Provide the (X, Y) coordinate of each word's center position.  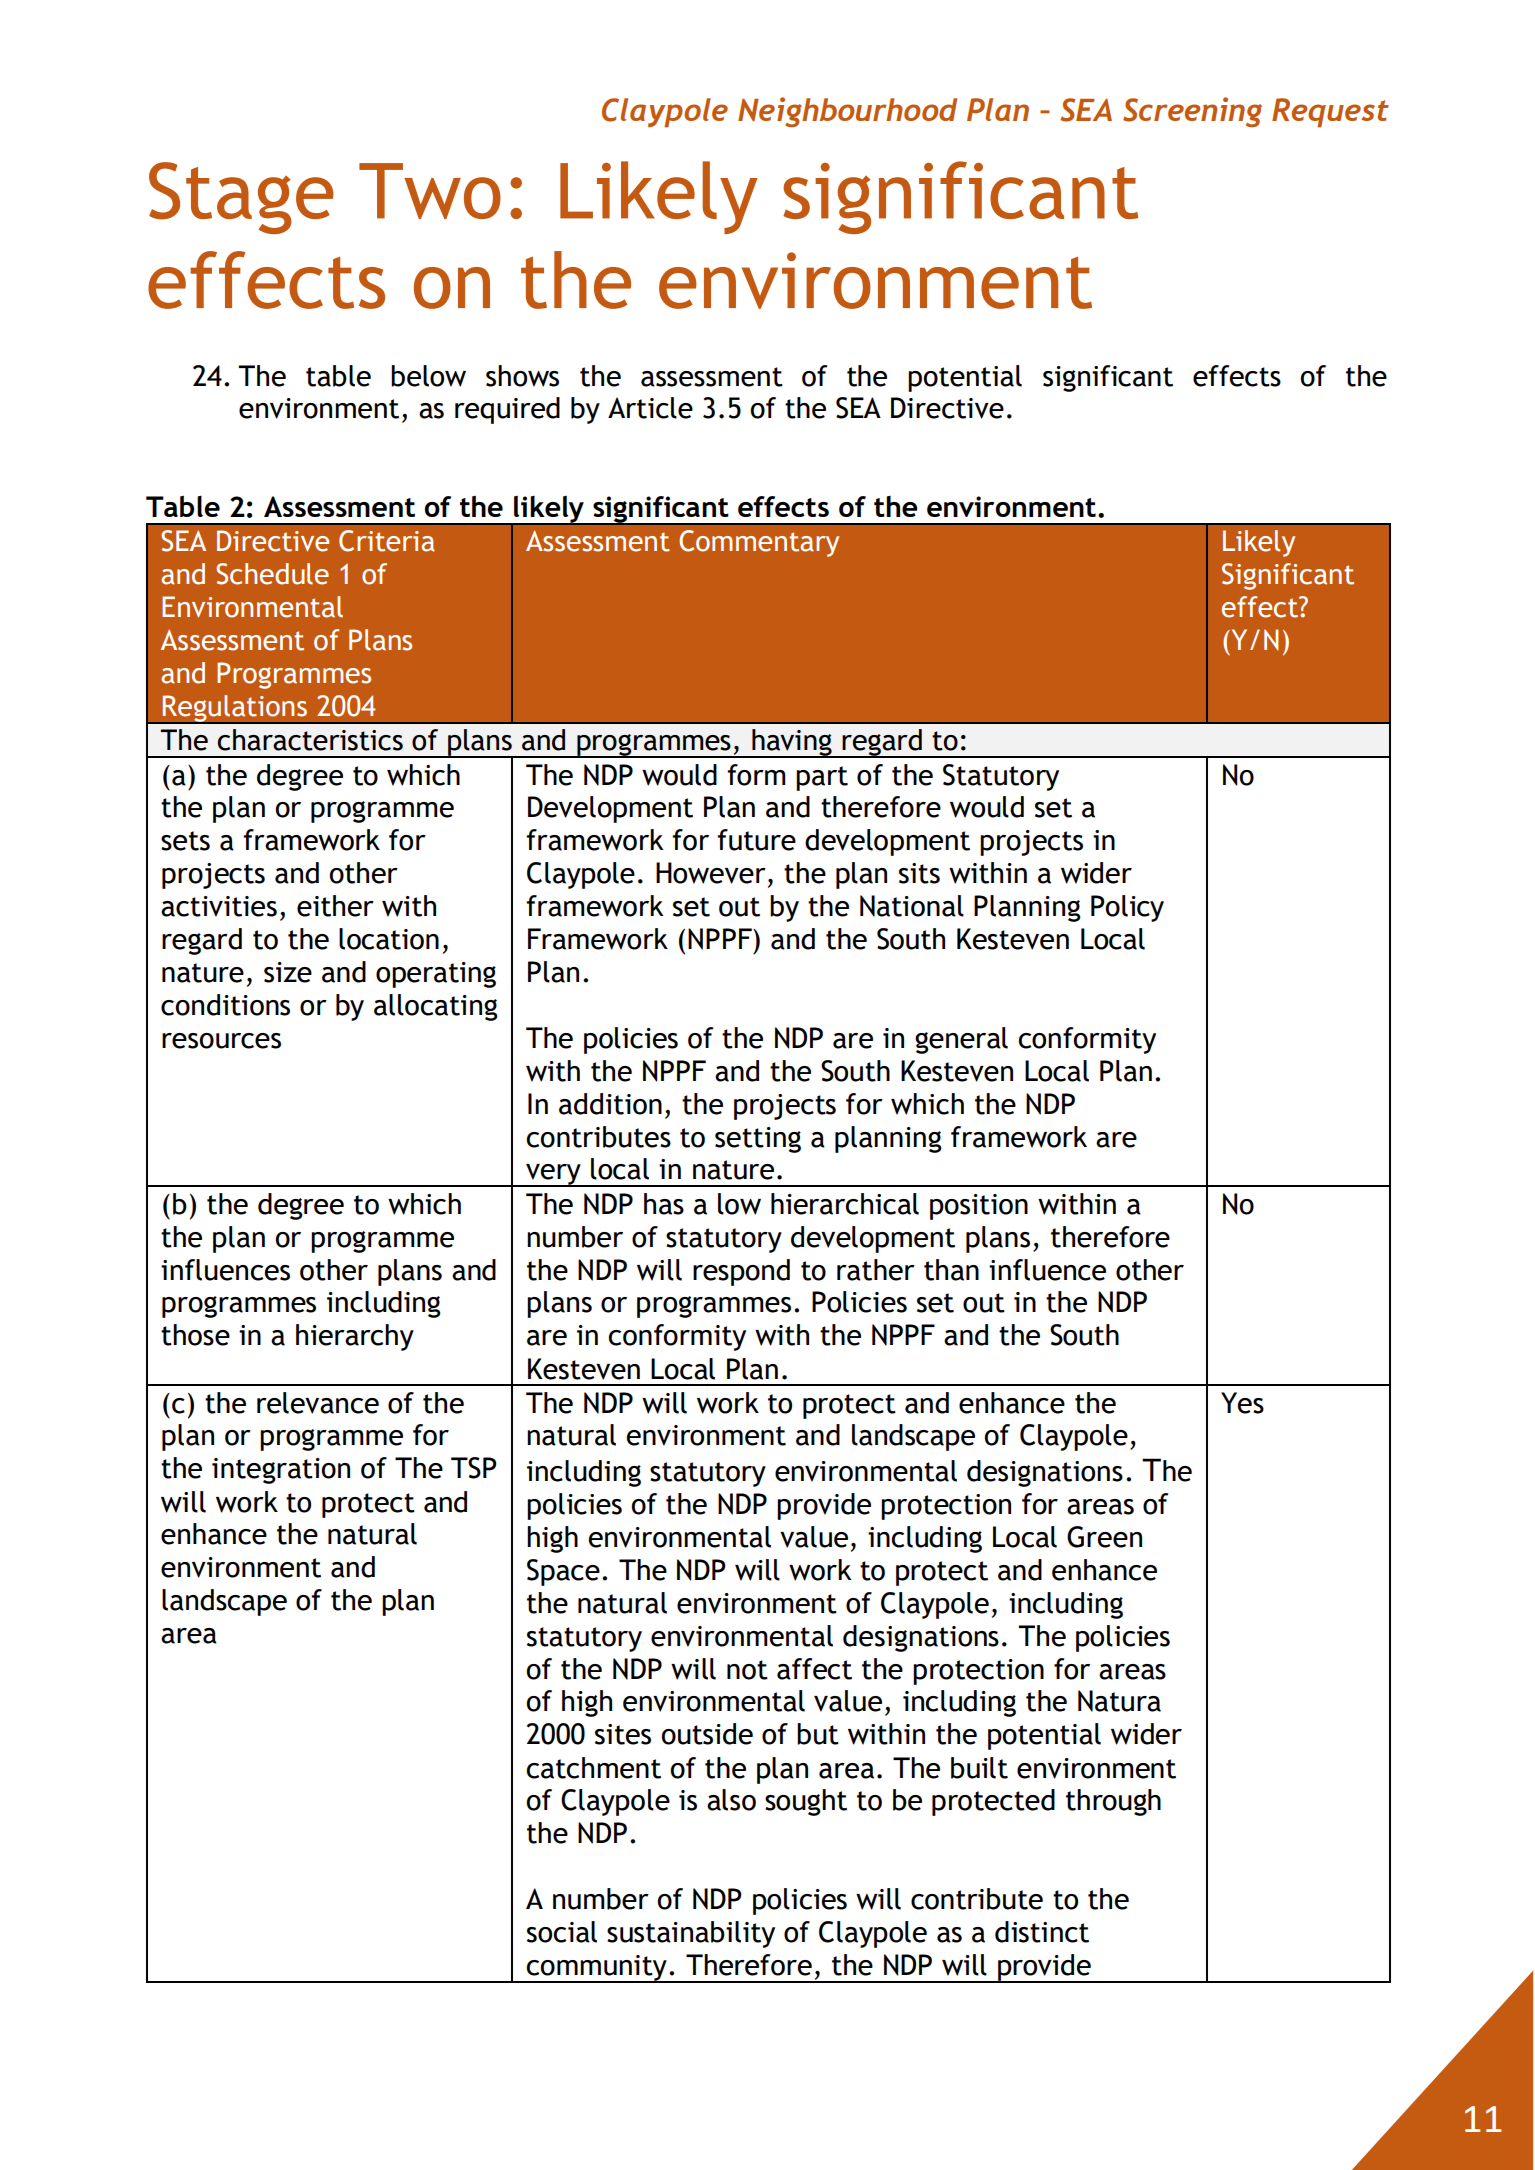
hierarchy (355, 1337)
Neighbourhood (847, 112)
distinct (1042, 1932)
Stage (241, 198)
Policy (1127, 908)
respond (741, 1272)
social (562, 1932)
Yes (1242, 1403)
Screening (1192, 112)
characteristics (310, 740)
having (792, 743)
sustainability (691, 1934)
